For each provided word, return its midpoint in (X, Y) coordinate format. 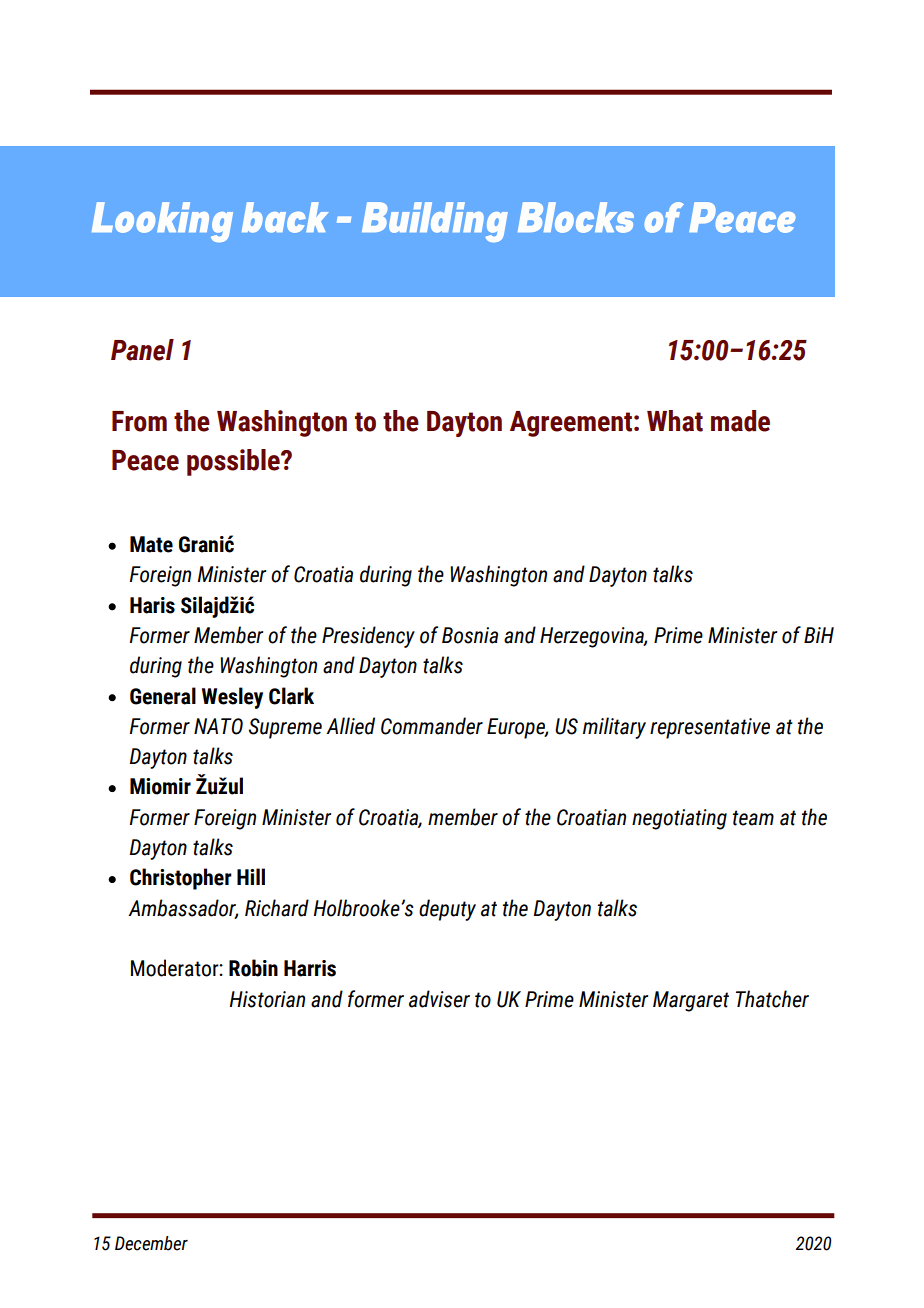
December (151, 1243)
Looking (162, 222)
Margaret (691, 1001)
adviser (439, 999)
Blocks (576, 217)
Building (435, 222)
